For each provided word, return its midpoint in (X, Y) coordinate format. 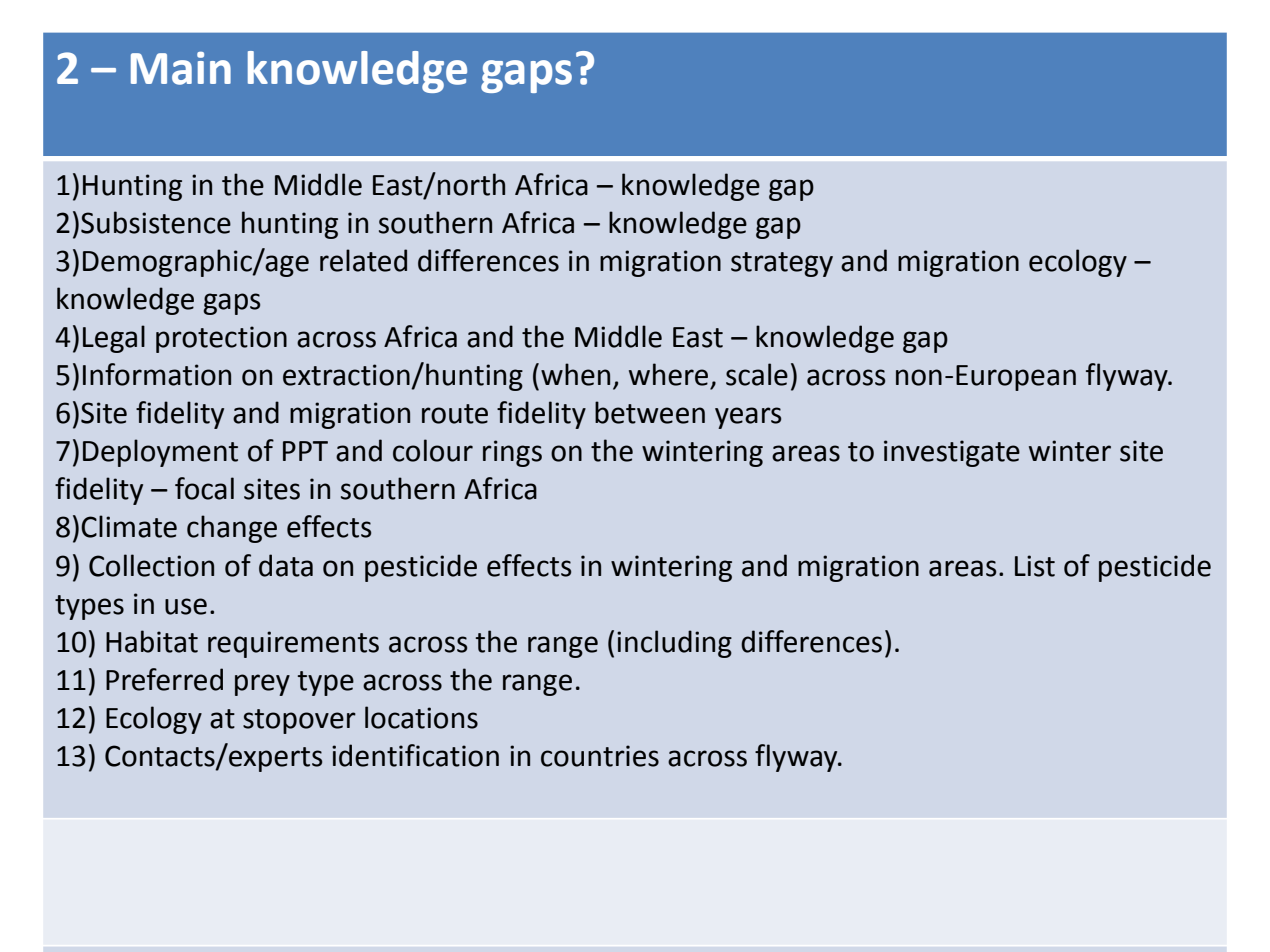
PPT (305, 451)
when (575, 374)
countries (600, 756)
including (674, 644)
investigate (952, 453)
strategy (782, 264)
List (1035, 566)
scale (757, 374)
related (363, 260)
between (650, 412)
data (286, 565)
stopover (299, 721)
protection (221, 339)
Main (181, 68)
